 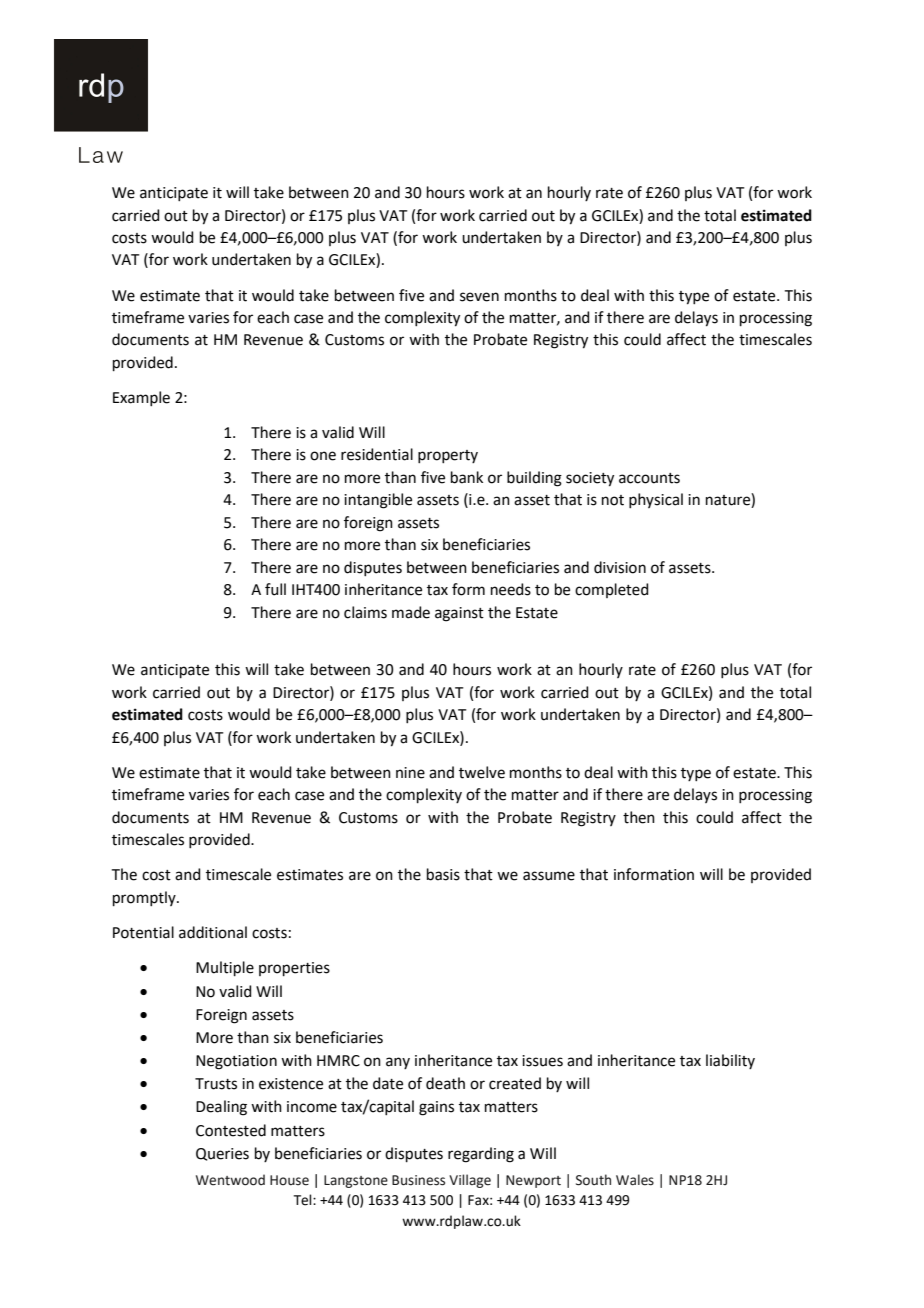 What do you see at coordinates (635, 1180) in the screenshot?
I see `Wales` at bounding box center [635, 1180].
